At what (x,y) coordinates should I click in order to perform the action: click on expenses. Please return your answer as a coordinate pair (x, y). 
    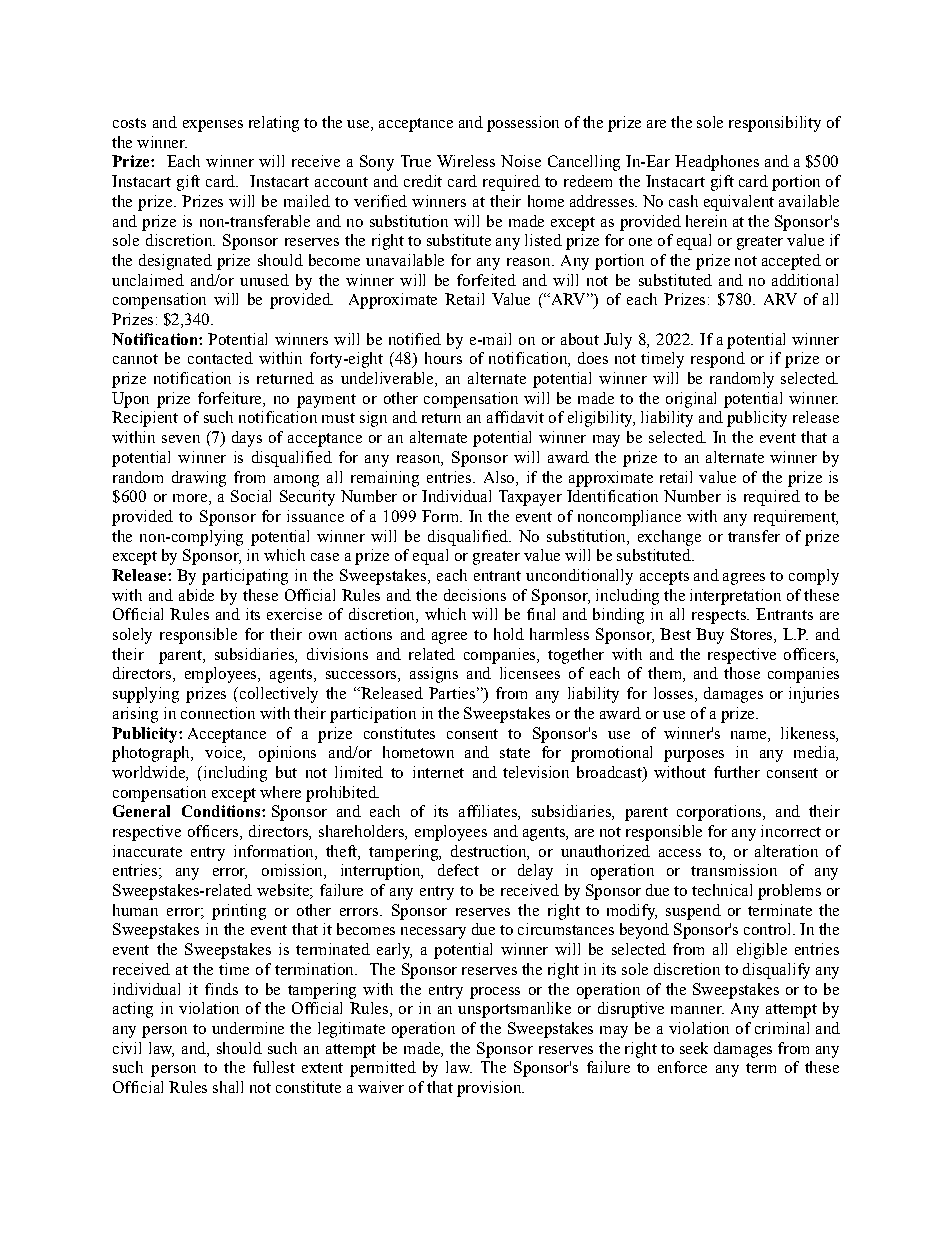
    Looking at the image, I should click on (213, 126).
